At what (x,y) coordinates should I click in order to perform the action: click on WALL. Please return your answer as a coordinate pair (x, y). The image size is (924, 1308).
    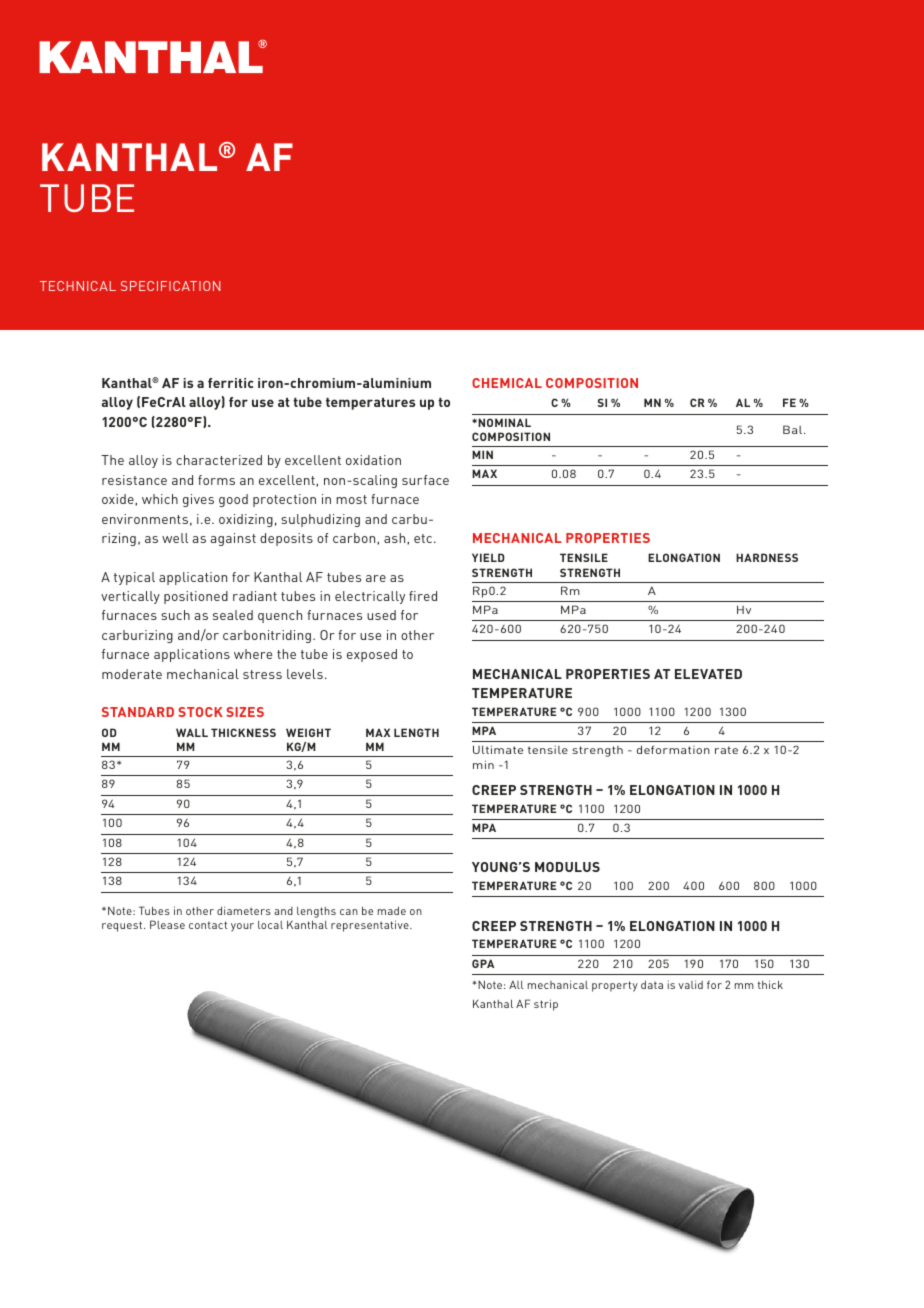
    Looking at the image, I should click on (192, 732).
